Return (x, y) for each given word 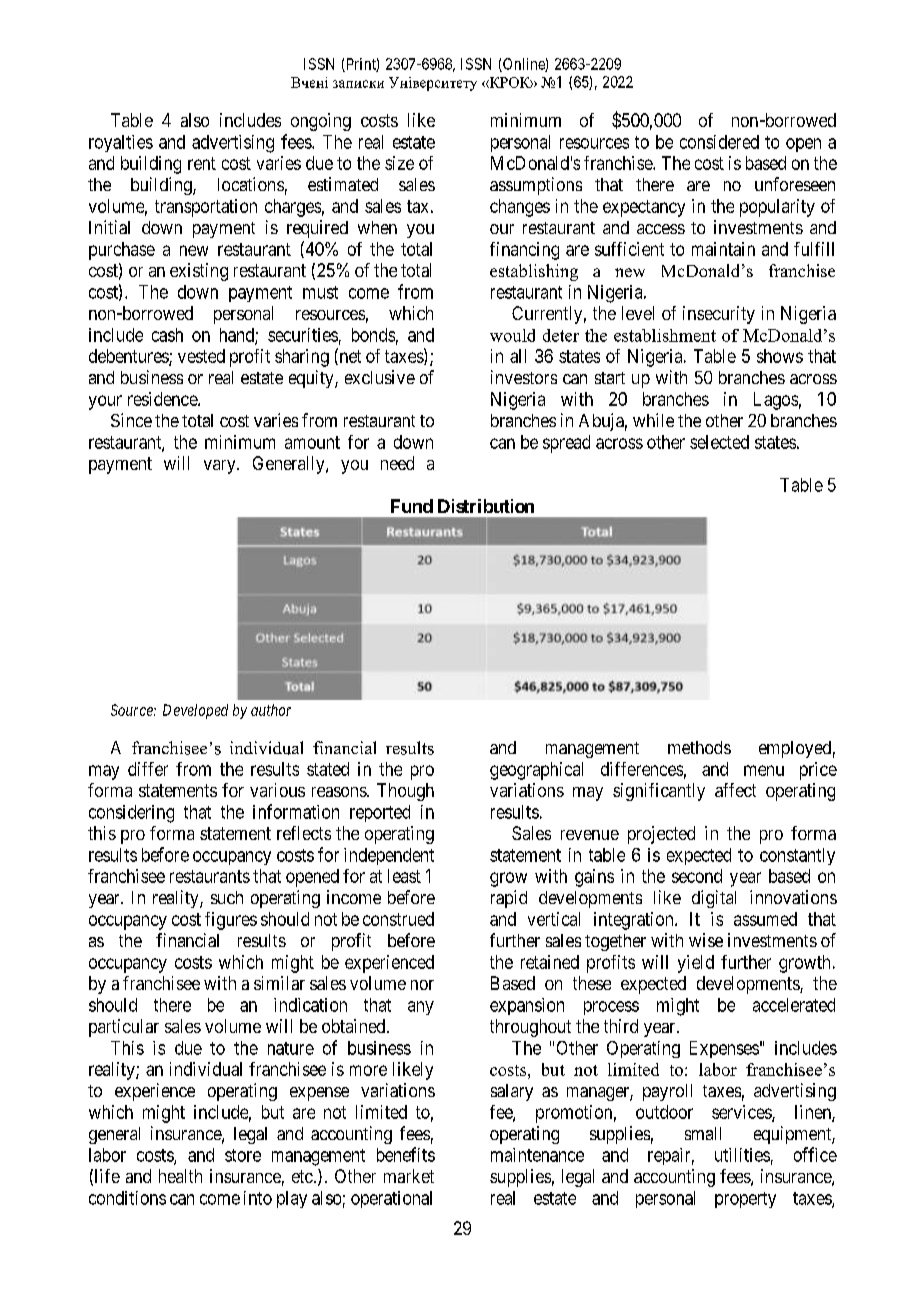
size (399, 163)
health (180, 1176)
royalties (121, 143)
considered (719, 142)
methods (699, 747)
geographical (536, 771)
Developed (195, 711)
